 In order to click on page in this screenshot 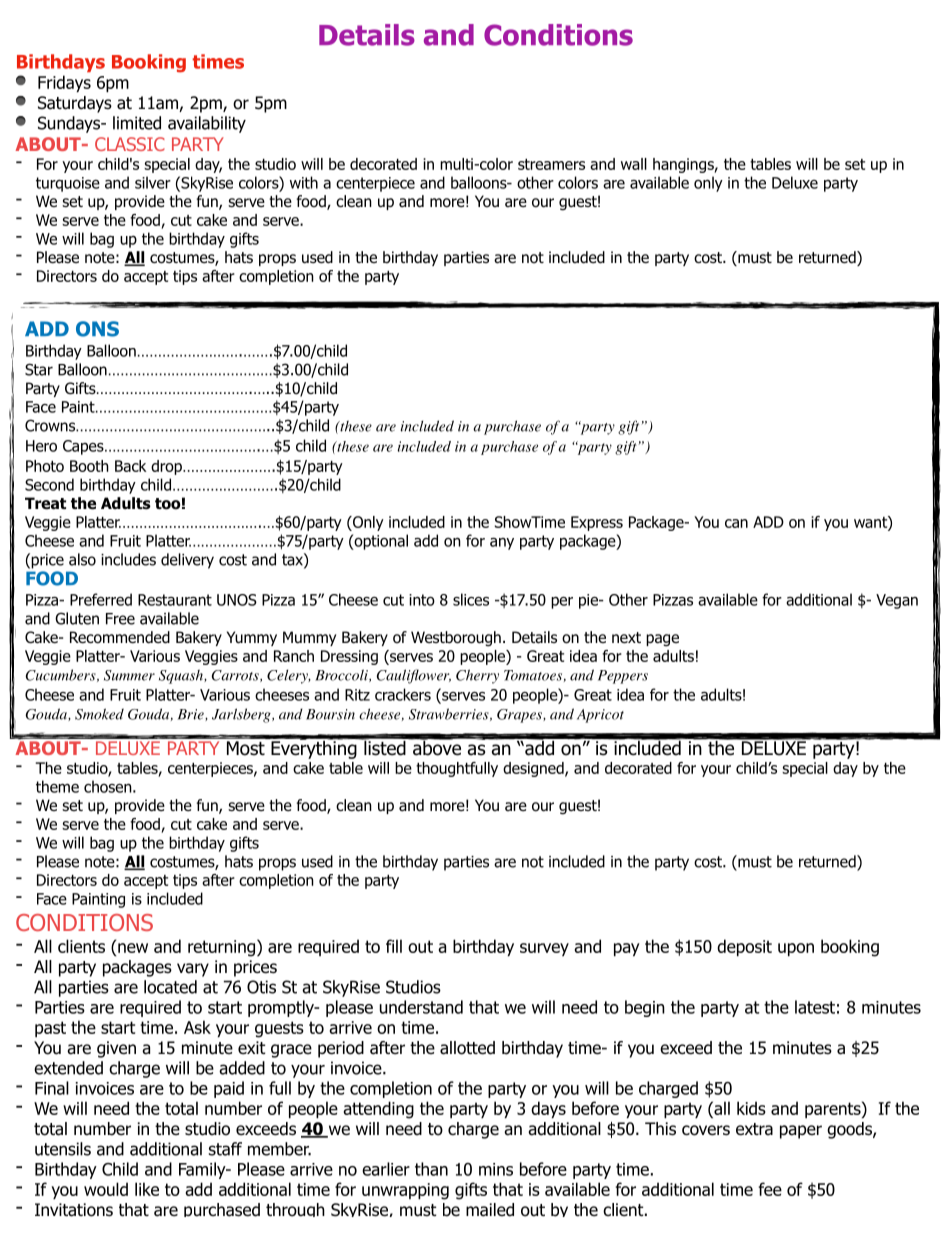, I will do `click(662, 640)`.
